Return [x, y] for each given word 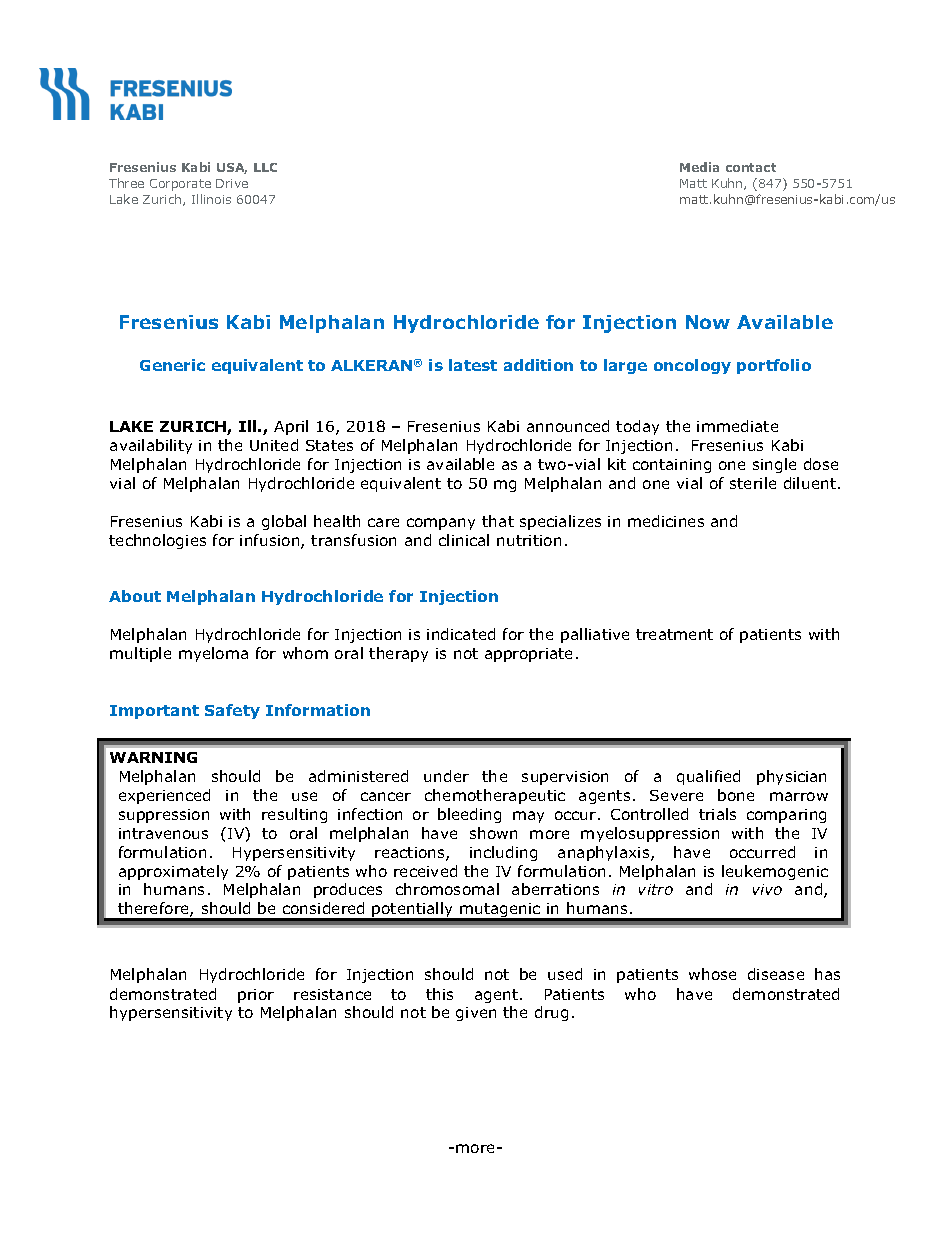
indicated [461, 634]
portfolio [774, 366]
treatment [674, 634]
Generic [172, 365]
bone [736, 795]
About [135, 596]
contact [751, 167]
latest [473, 365]
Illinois [211, 199]
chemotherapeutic [495, 796]
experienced [164, 796]
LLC [265, 167]
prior [256, 996]
